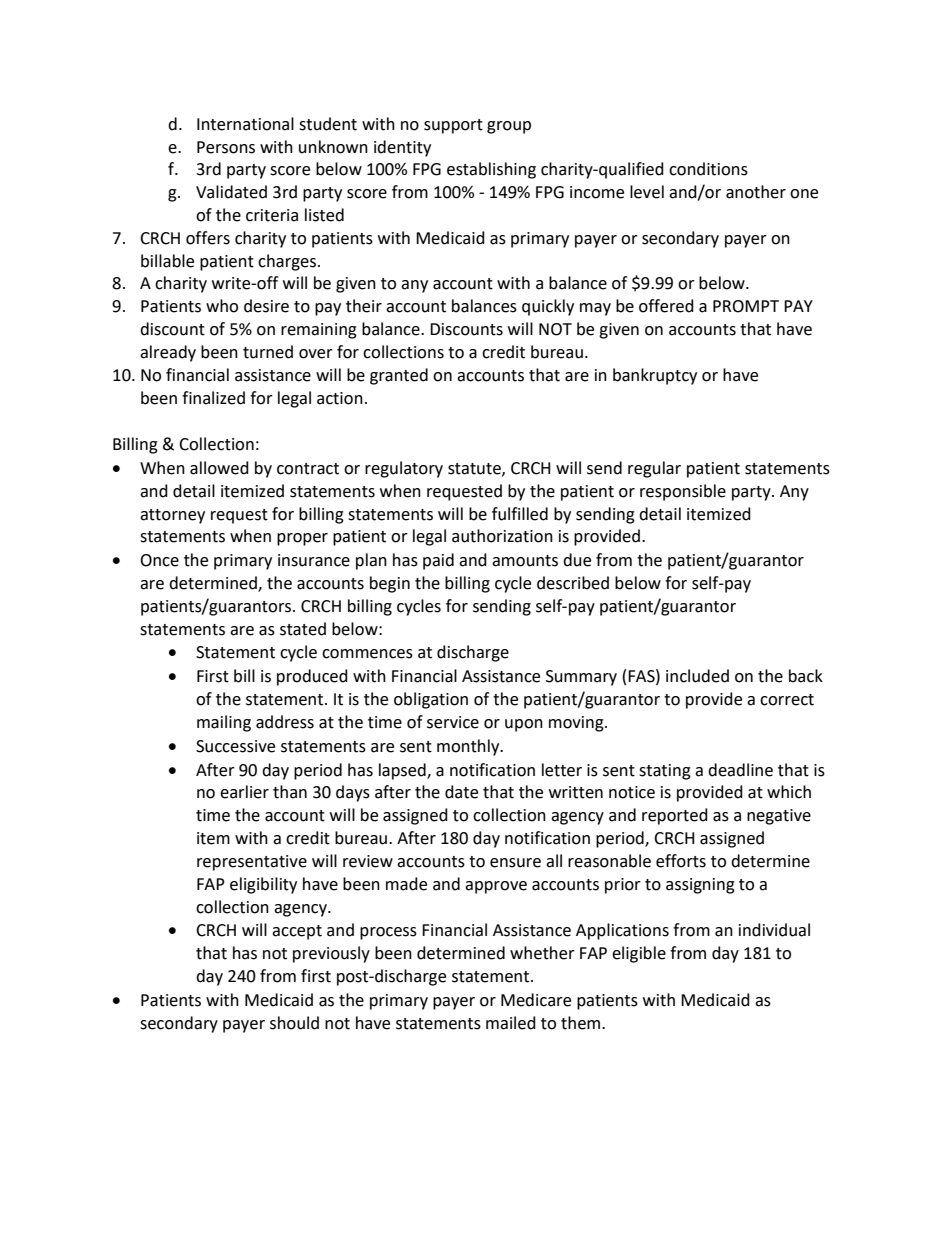 Image resolution: width=952 pixels, height=1233 pixels. What do you see at coordinates (491, 170) in the screenshot?
I see `establishing` at bounding box center [491, 170].
